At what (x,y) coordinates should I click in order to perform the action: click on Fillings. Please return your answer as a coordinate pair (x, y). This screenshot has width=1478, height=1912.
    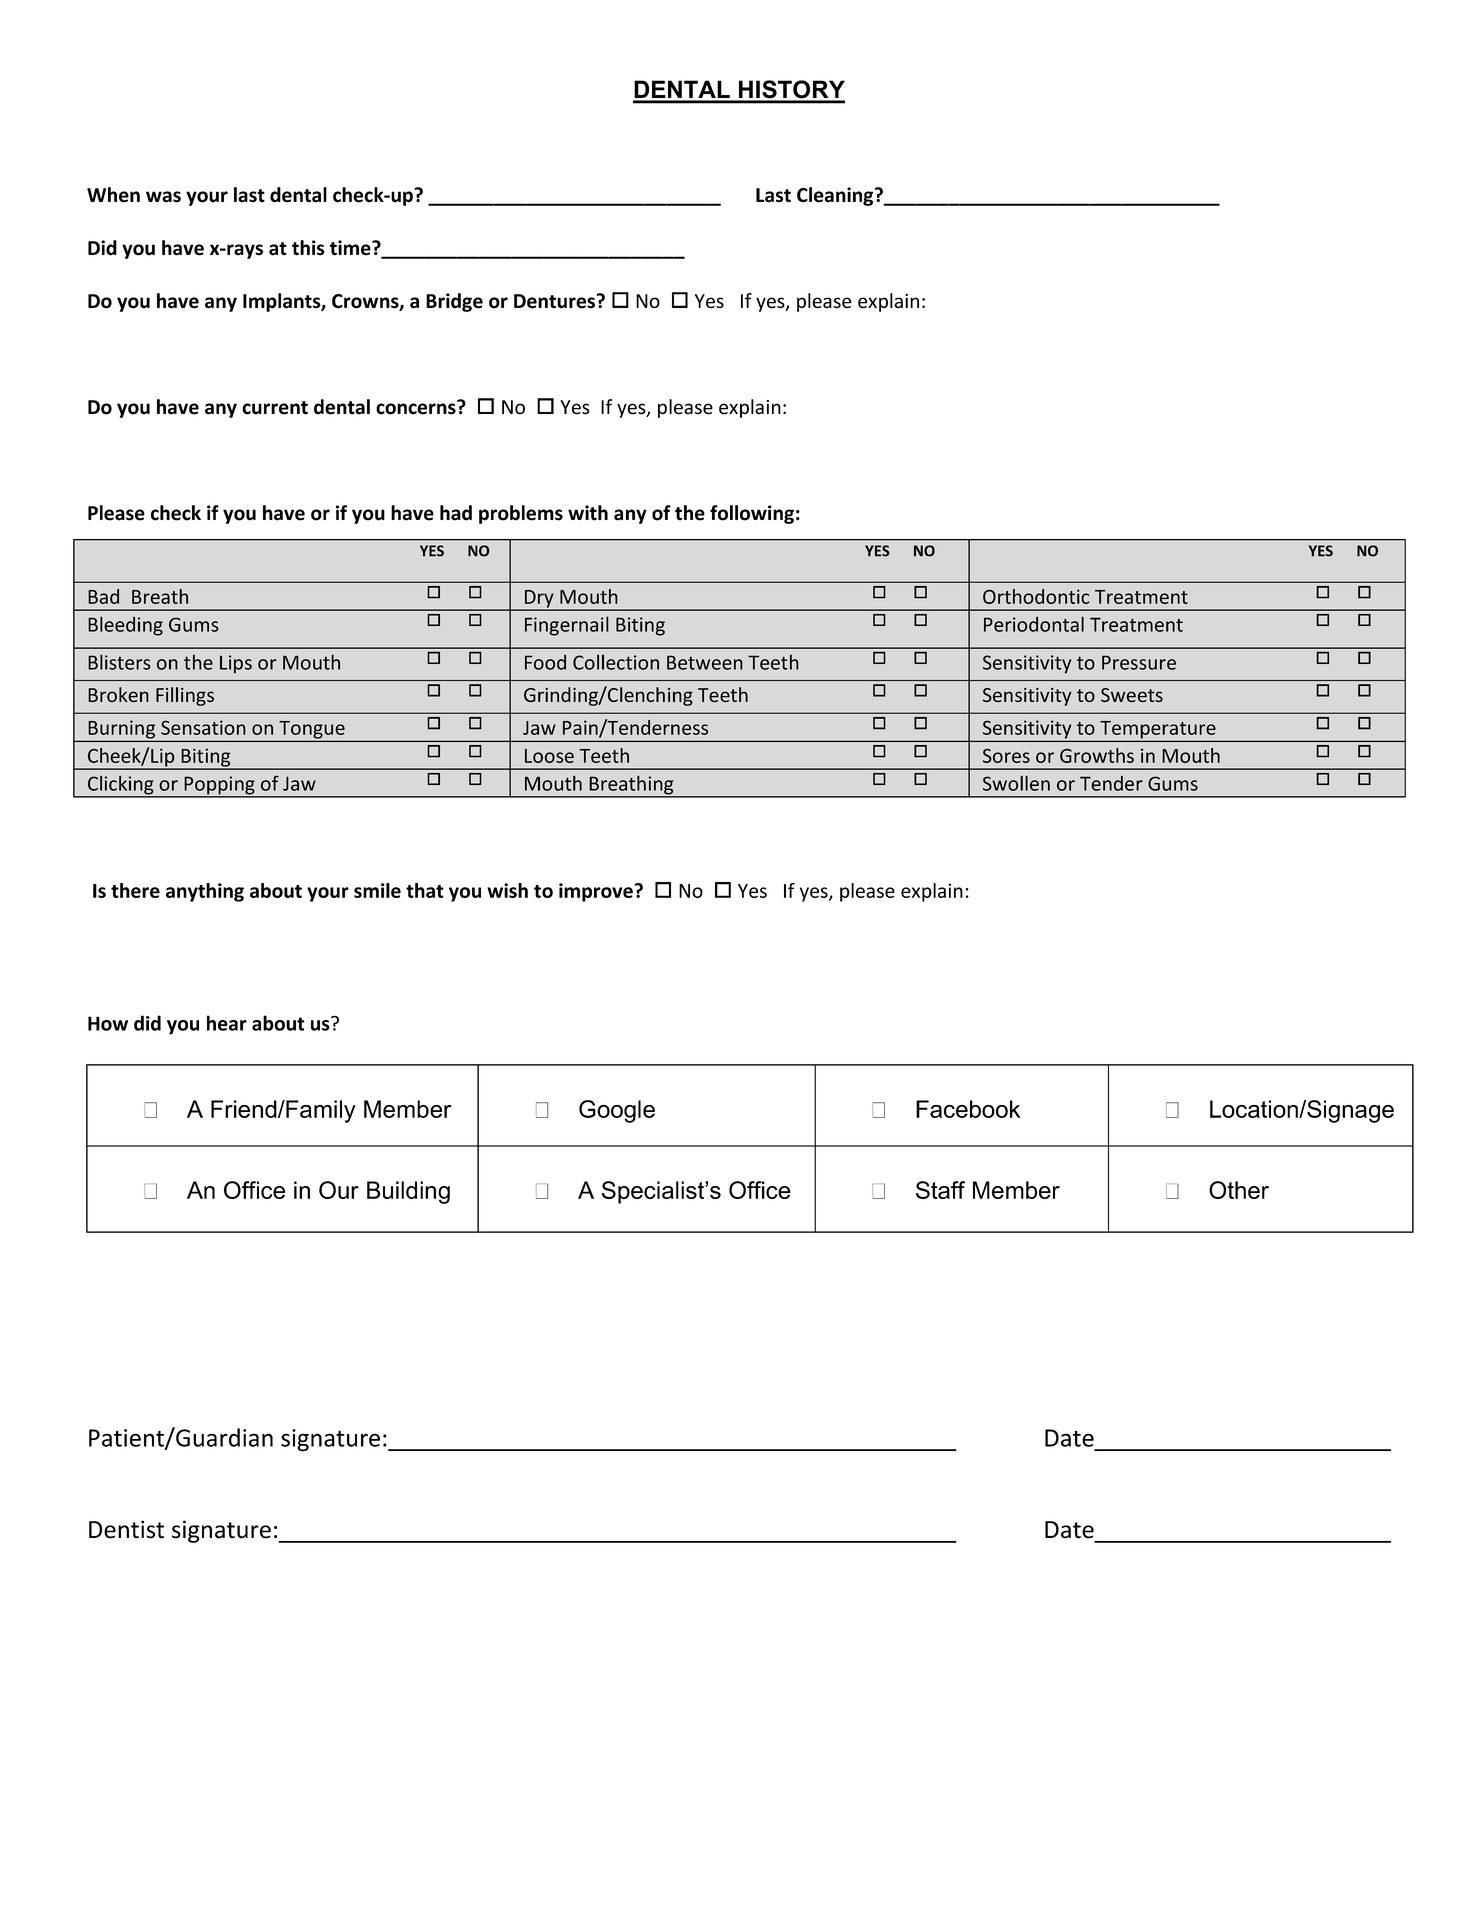
    Looking at the image, I should click on (185, 696).
